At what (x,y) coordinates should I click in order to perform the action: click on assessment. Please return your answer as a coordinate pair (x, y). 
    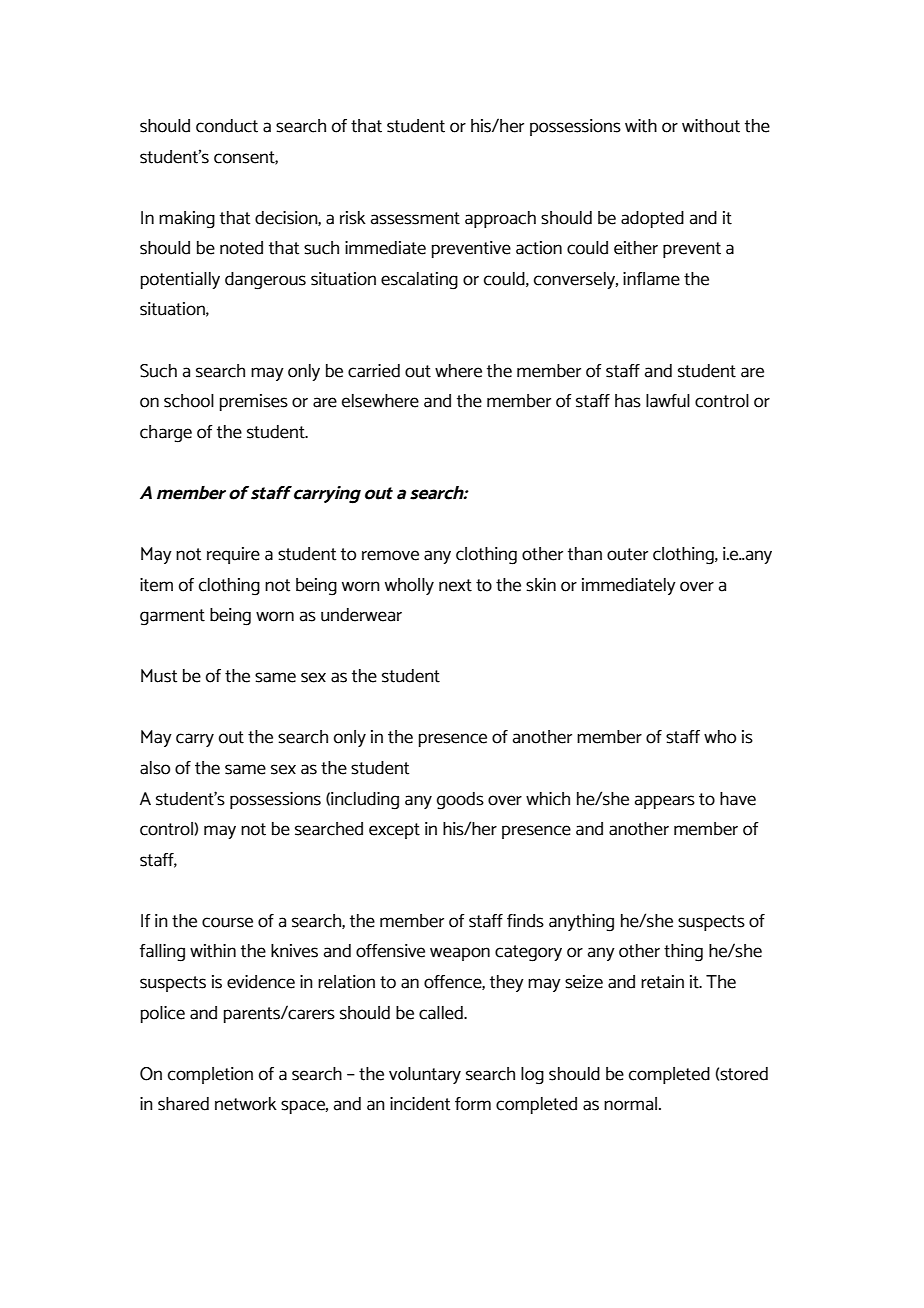
    Looking at the image, I should click on (415, 218).
